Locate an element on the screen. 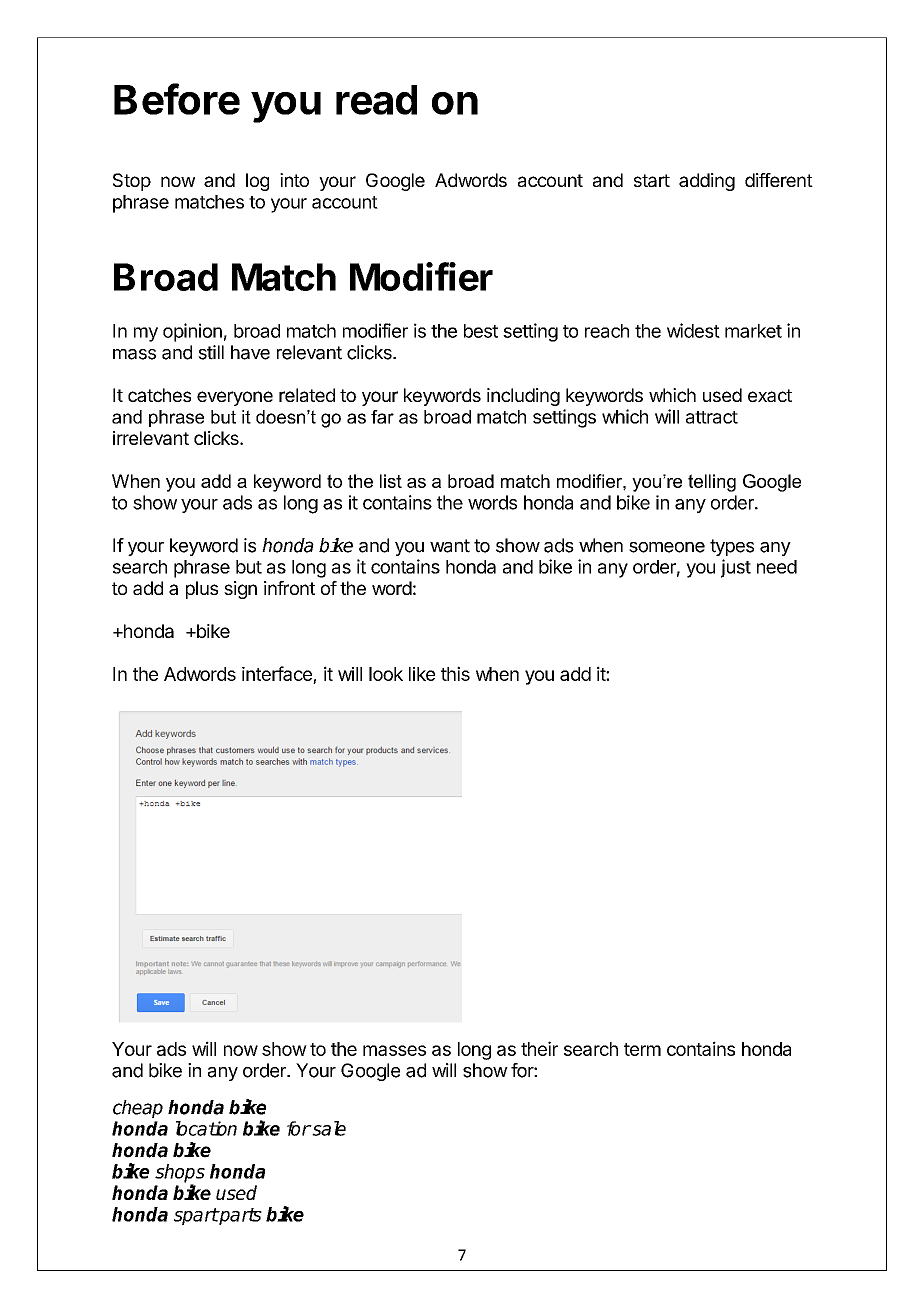 Image resolution: width=924 pixels, height=1308 pixels. list is located at coordinates (391, 481).
